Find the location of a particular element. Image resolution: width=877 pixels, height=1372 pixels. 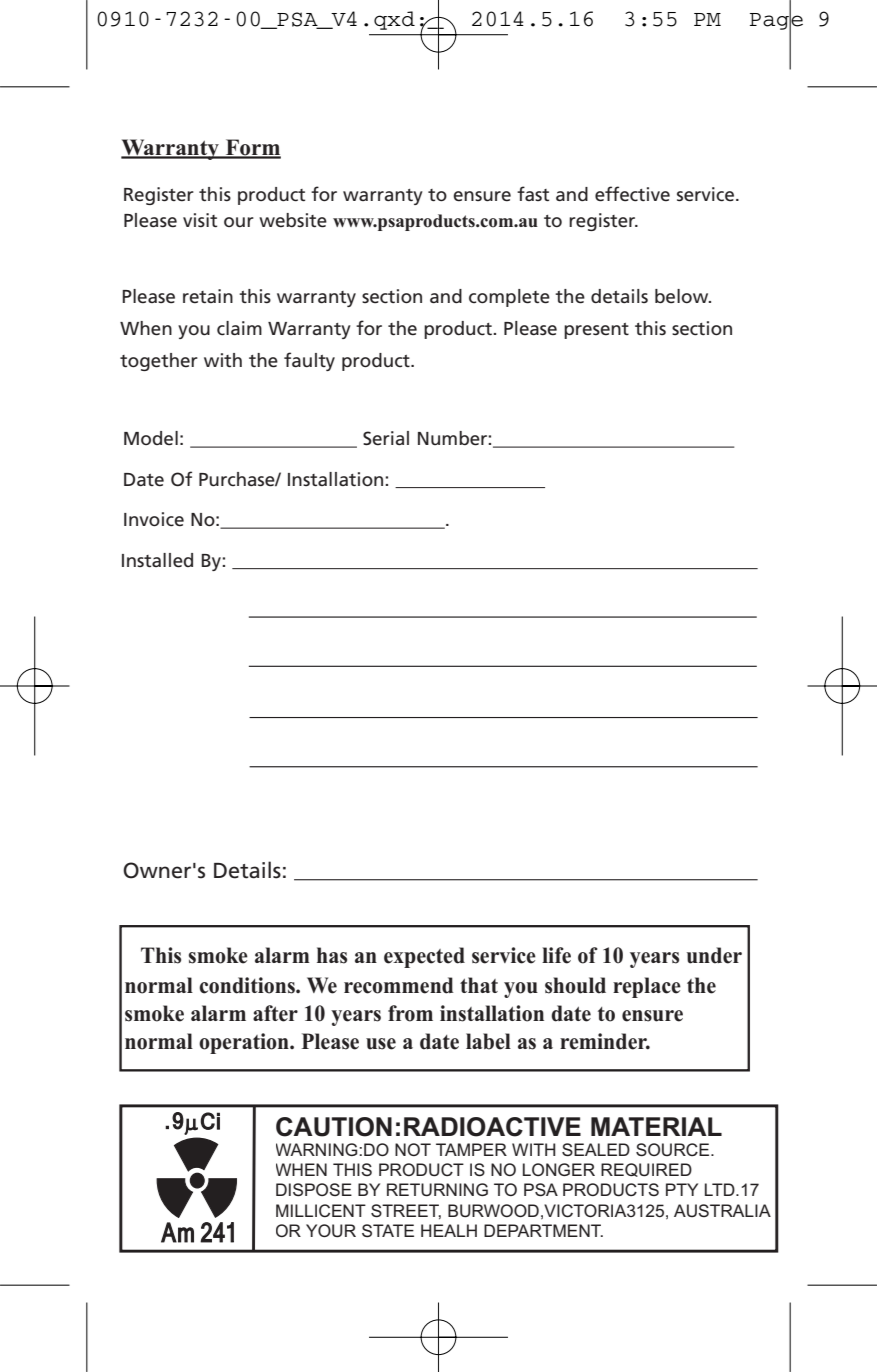

present is located at coordinates (596, 331).
